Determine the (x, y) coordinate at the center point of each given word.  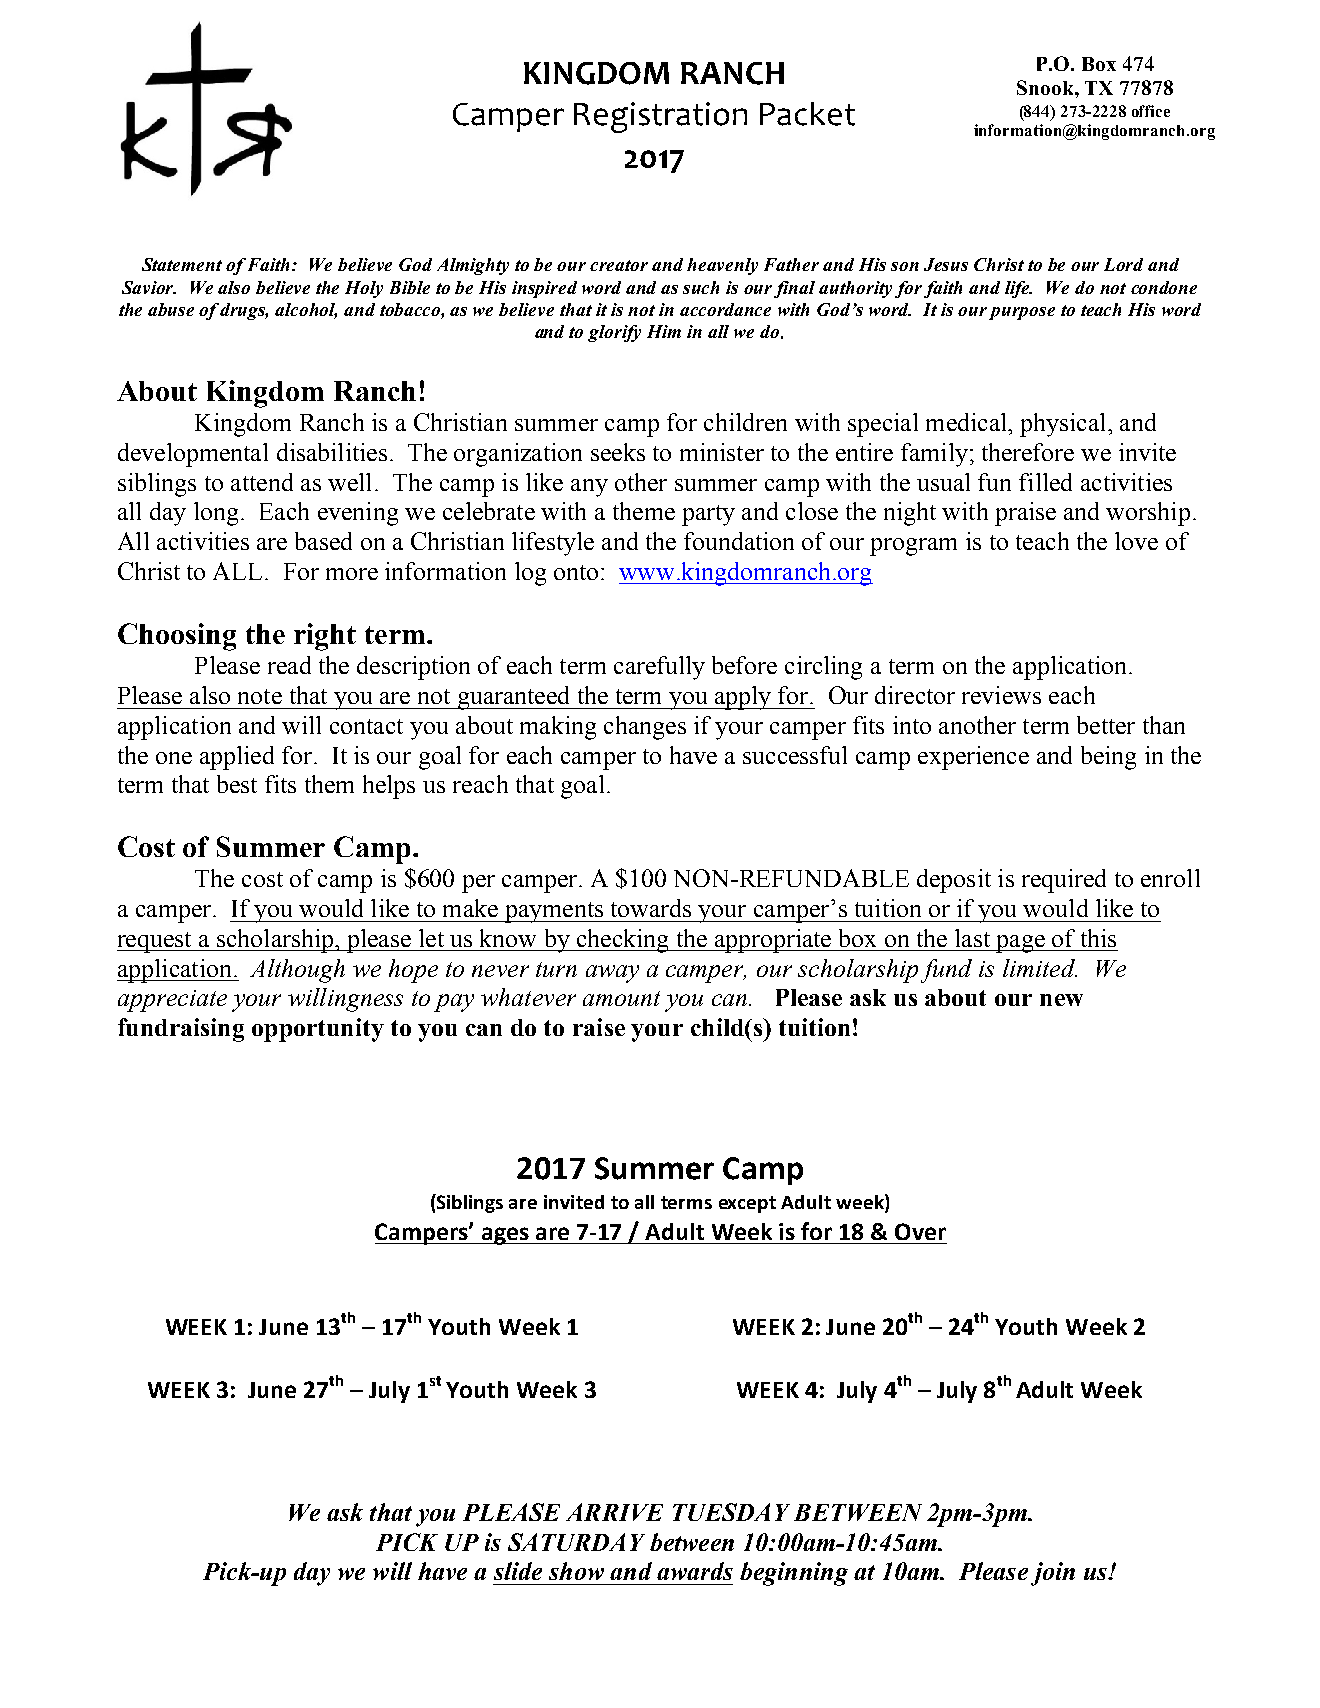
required (1064, 881)
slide (518, 1571)
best (237, 784)
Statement (182, 264)
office (1151, 111)
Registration (660, 117)
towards (651, 908)
